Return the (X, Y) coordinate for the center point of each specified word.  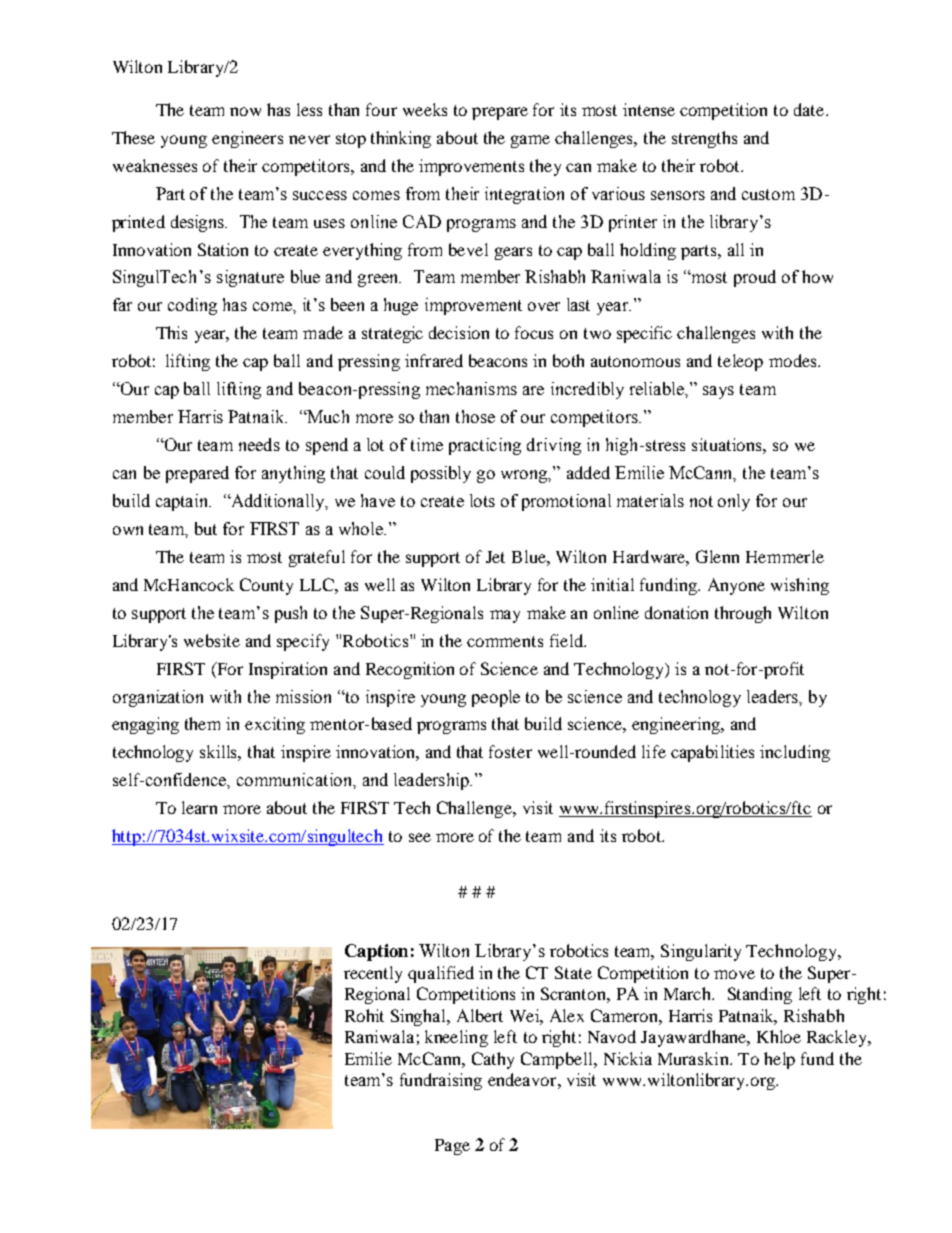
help (779, 1060)
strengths (704, 139)
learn (199, 807)
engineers (247, 139)
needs (259, 444)
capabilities (712, 753)
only (734, 502)
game (530, 141)
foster (510, 751)
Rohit (364, 1015)
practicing (485, 446)
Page (452, 1147)
